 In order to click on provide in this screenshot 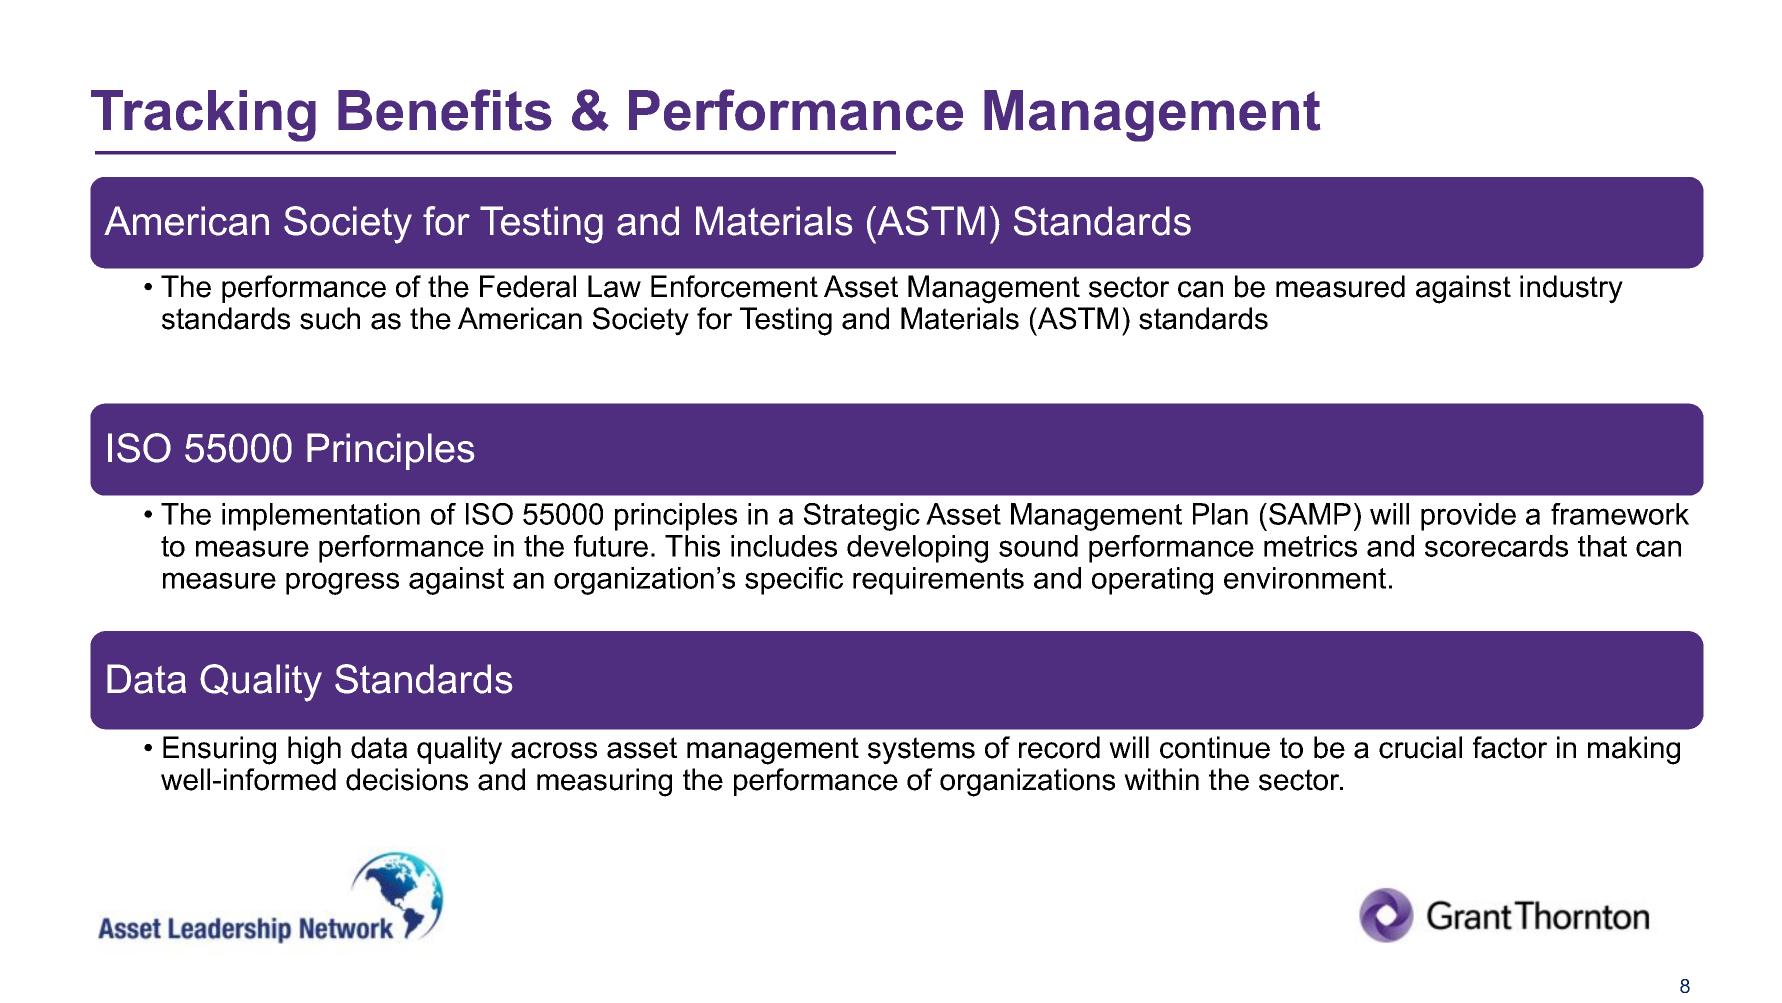, I will do `click(1468, 517)`.
